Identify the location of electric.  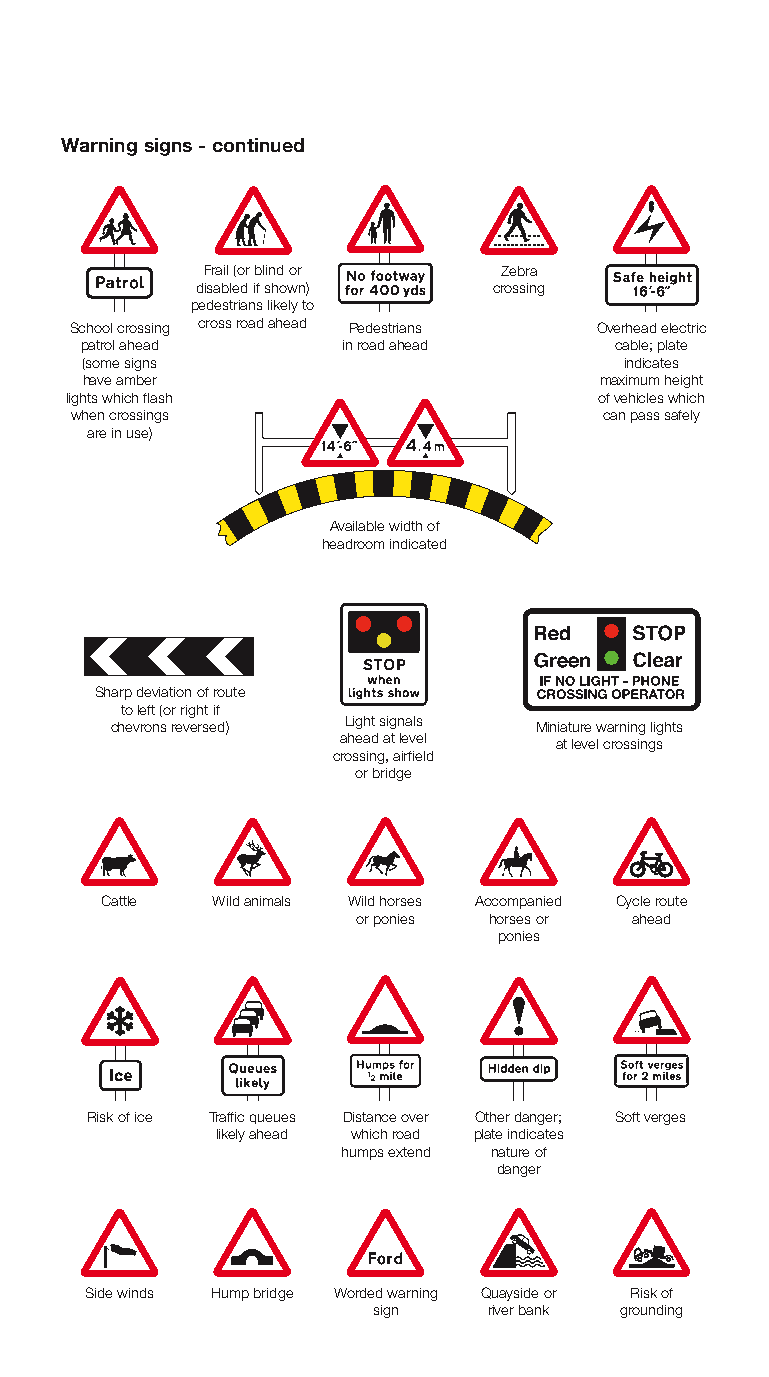
(683, 328).
